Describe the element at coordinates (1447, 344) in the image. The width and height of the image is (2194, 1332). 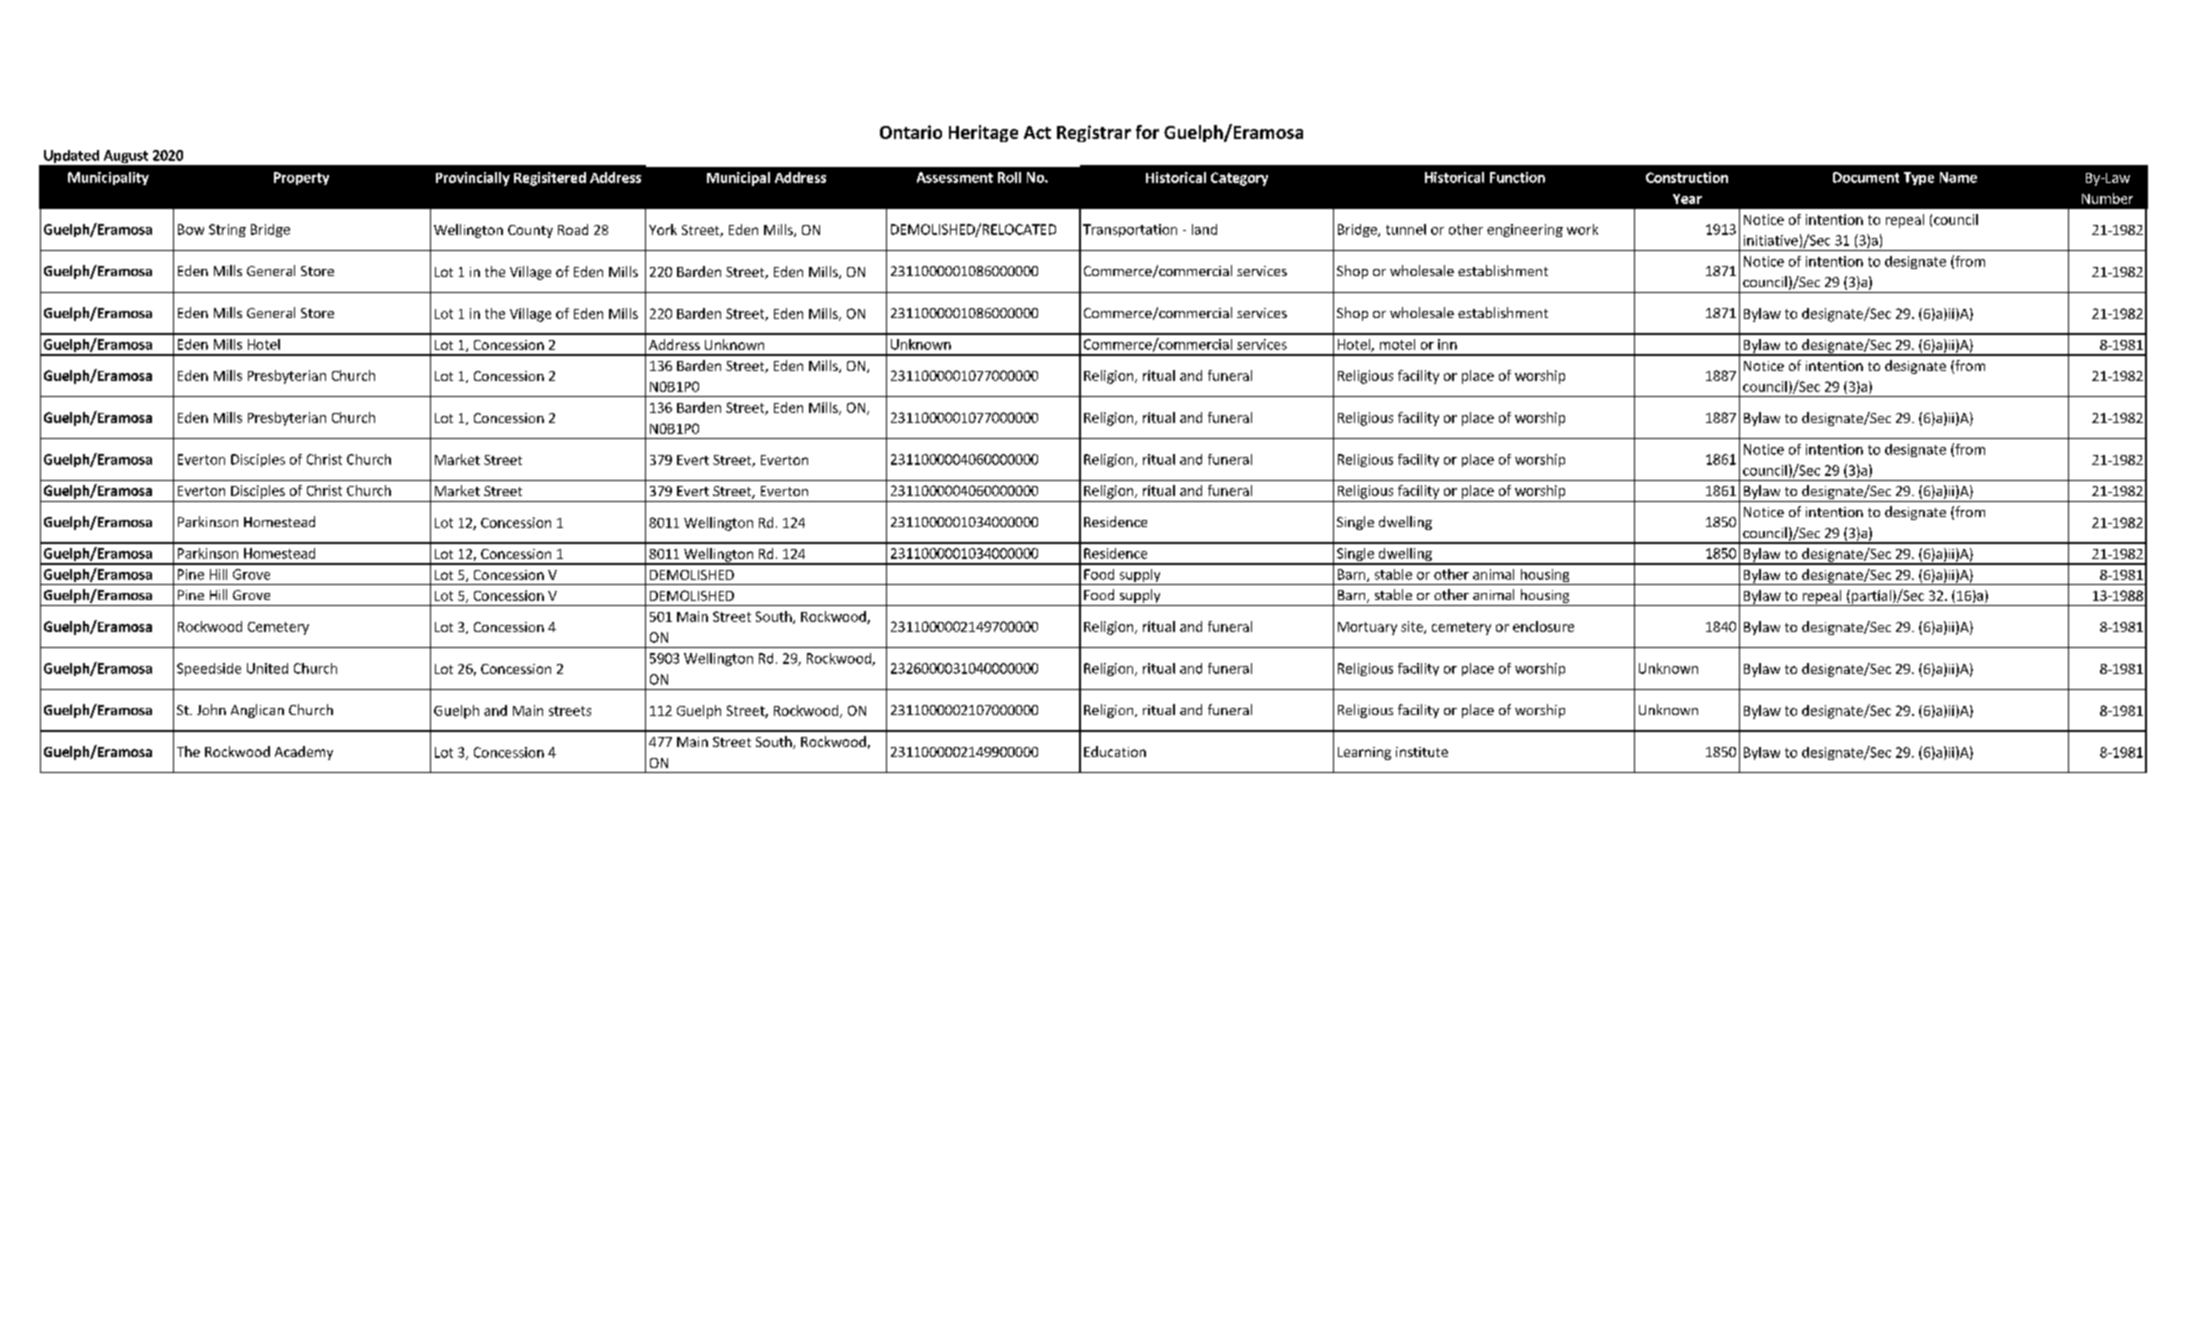
I see `inn` at that location.
